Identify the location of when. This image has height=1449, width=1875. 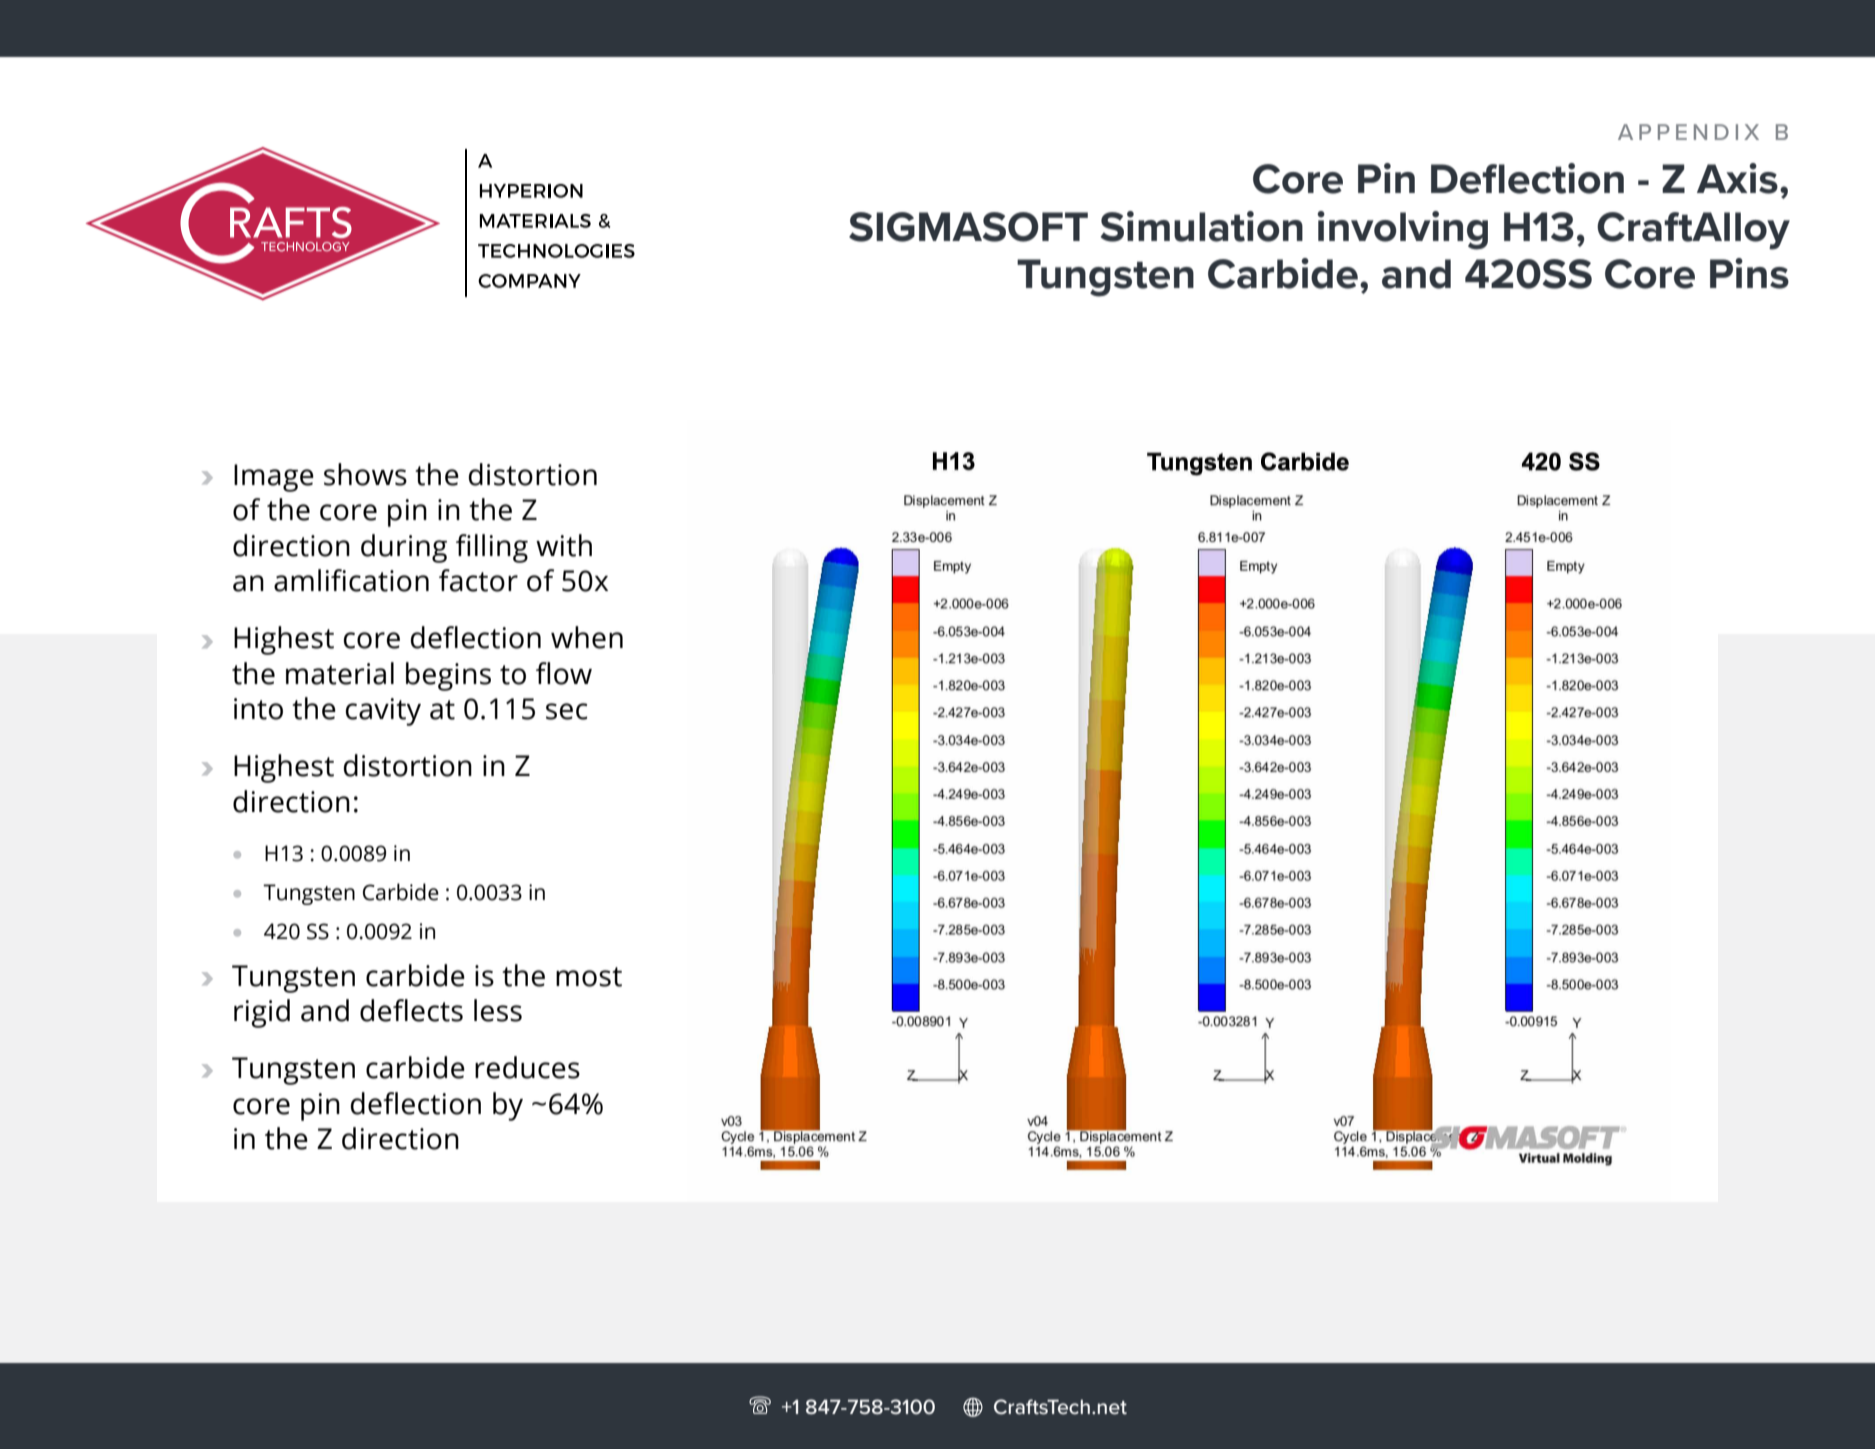
(587, 637).
